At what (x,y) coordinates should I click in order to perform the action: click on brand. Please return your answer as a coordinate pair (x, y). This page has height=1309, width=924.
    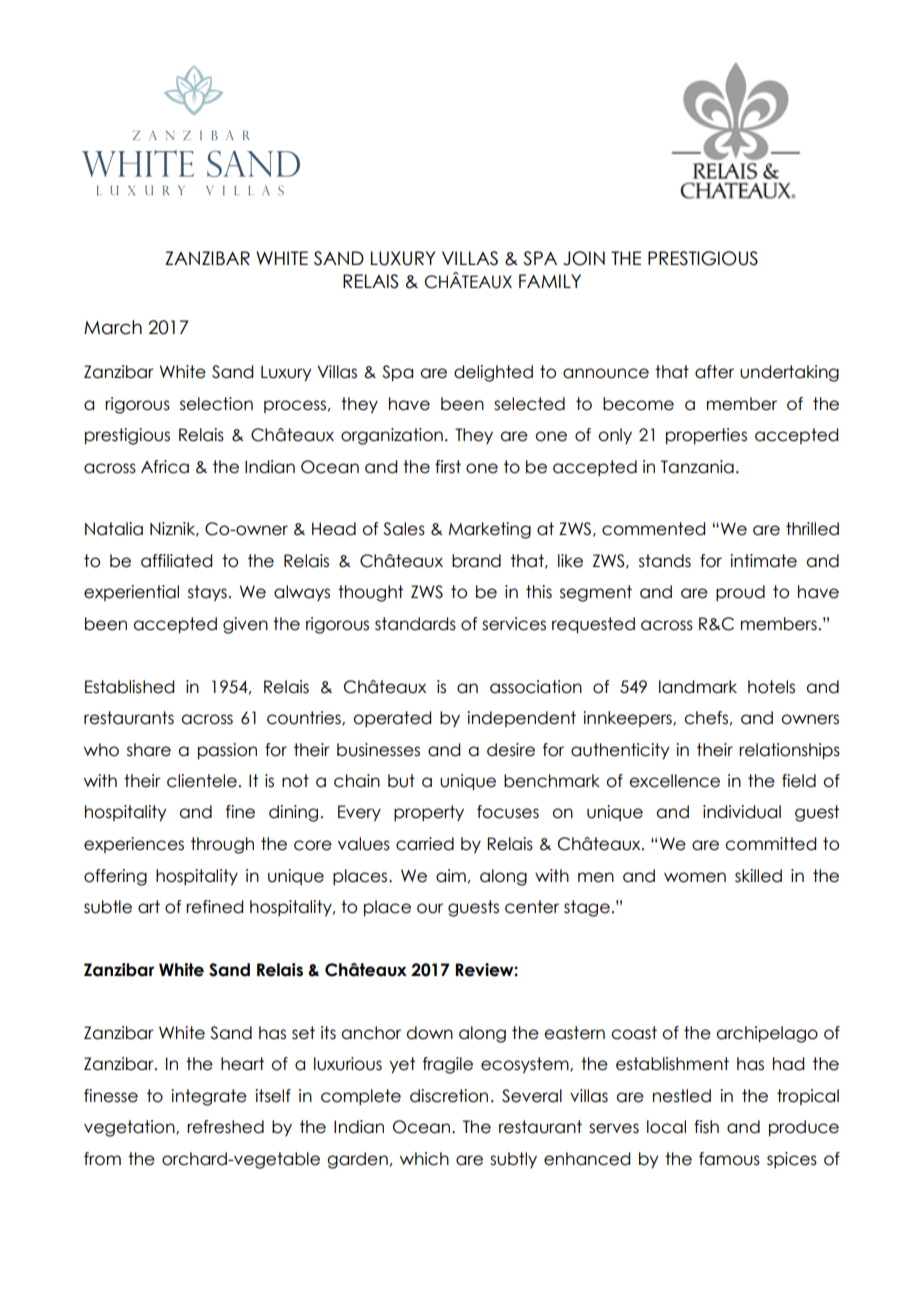
    Looking at the image, I should click on (476, 561).
